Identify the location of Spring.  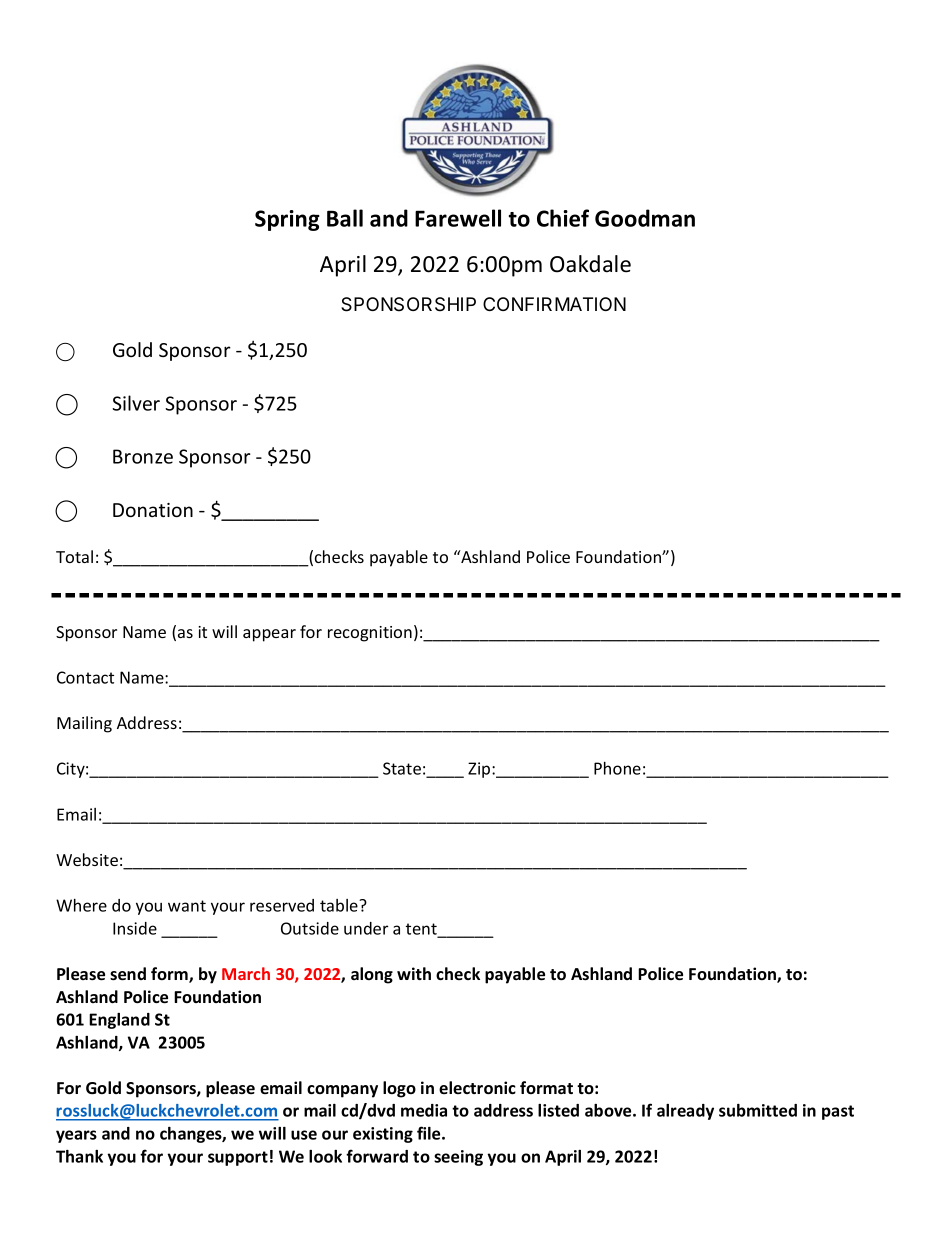
(287, 220).
